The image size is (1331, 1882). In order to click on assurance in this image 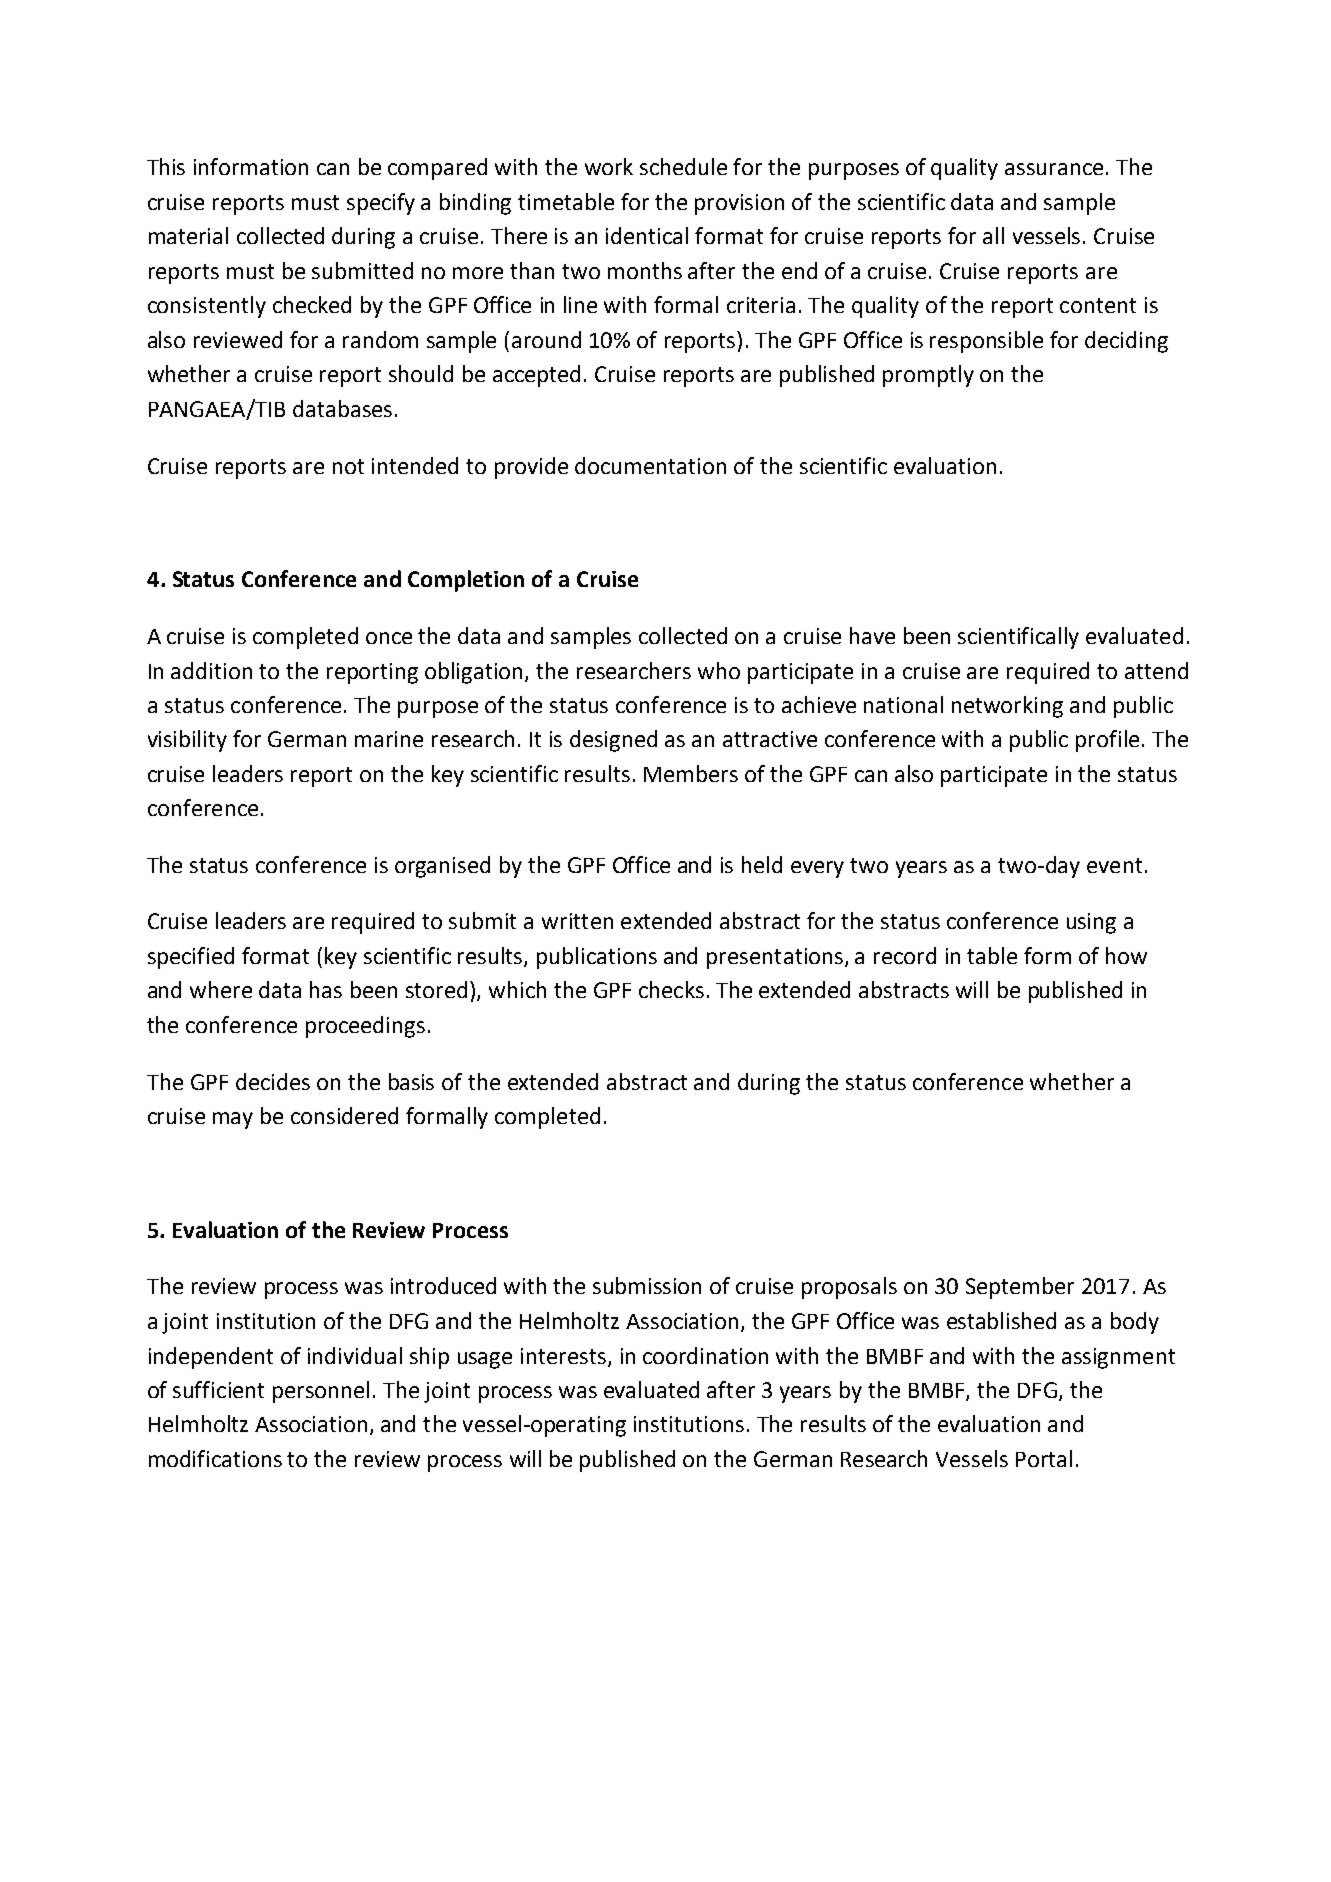, I will do `click(1054, 169)`.
